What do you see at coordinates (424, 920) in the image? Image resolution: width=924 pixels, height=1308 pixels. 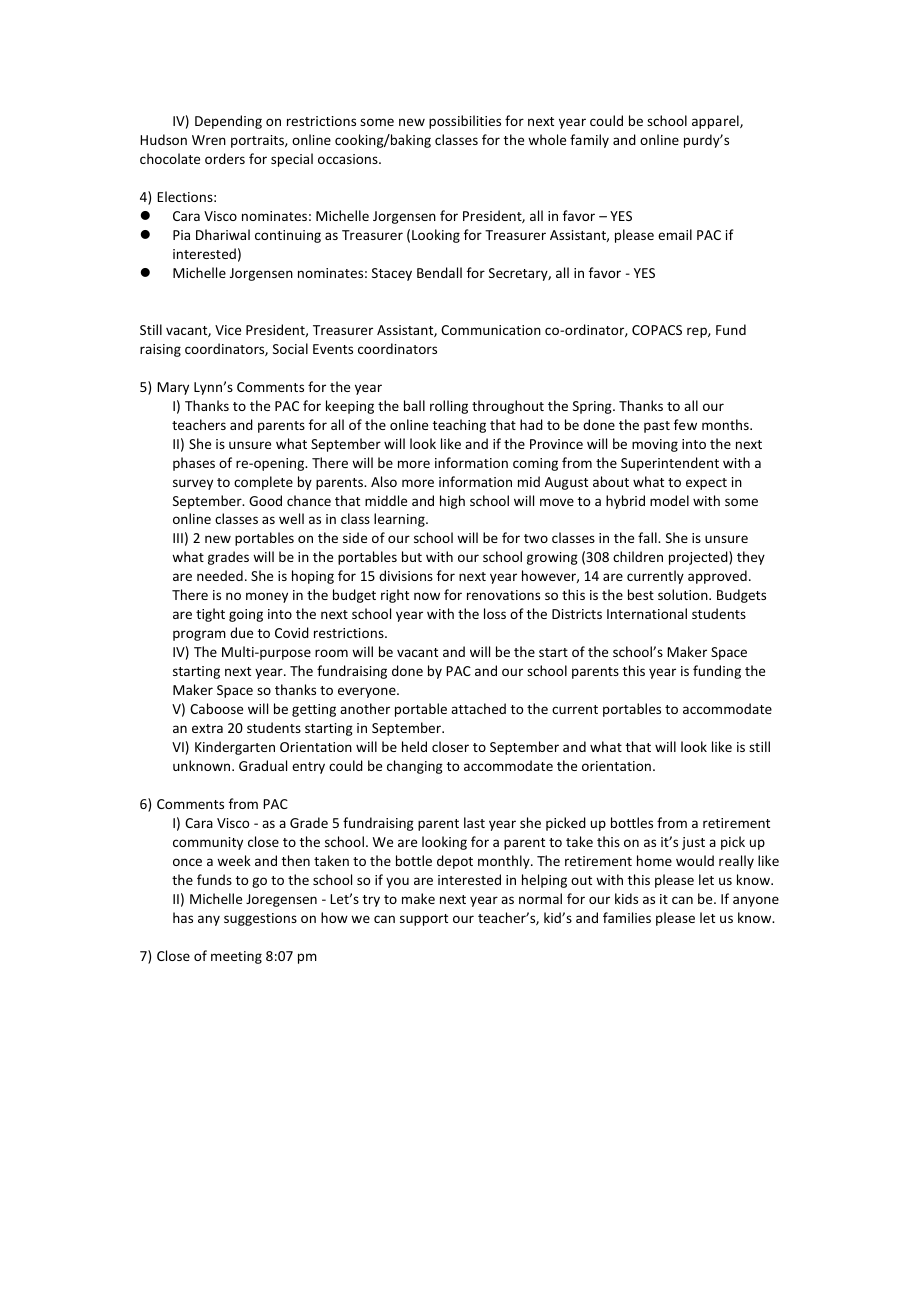 I see `support` at bounding box center [424, 920].
